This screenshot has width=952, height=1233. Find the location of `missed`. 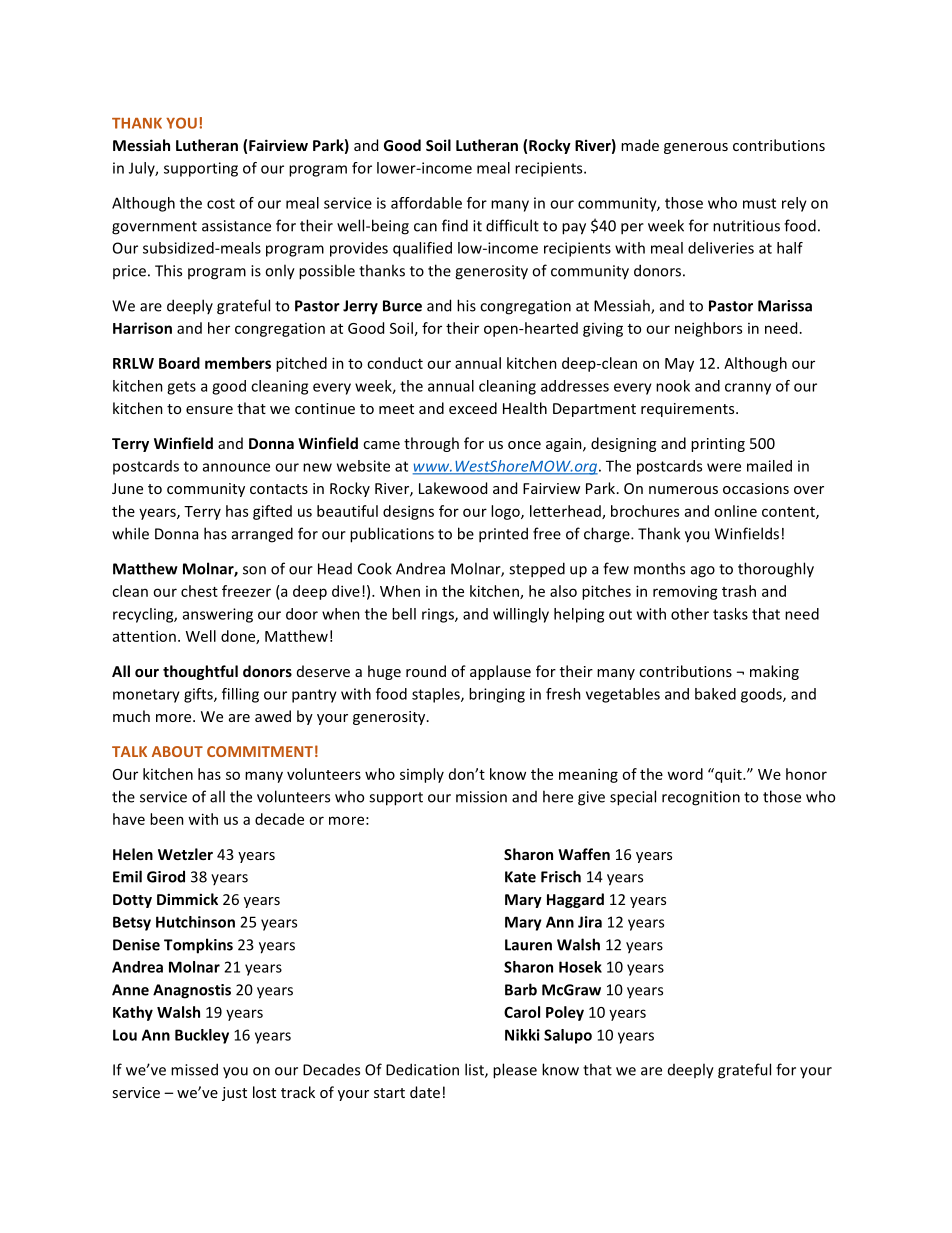

missed is located at coordinates (194, 1069).
